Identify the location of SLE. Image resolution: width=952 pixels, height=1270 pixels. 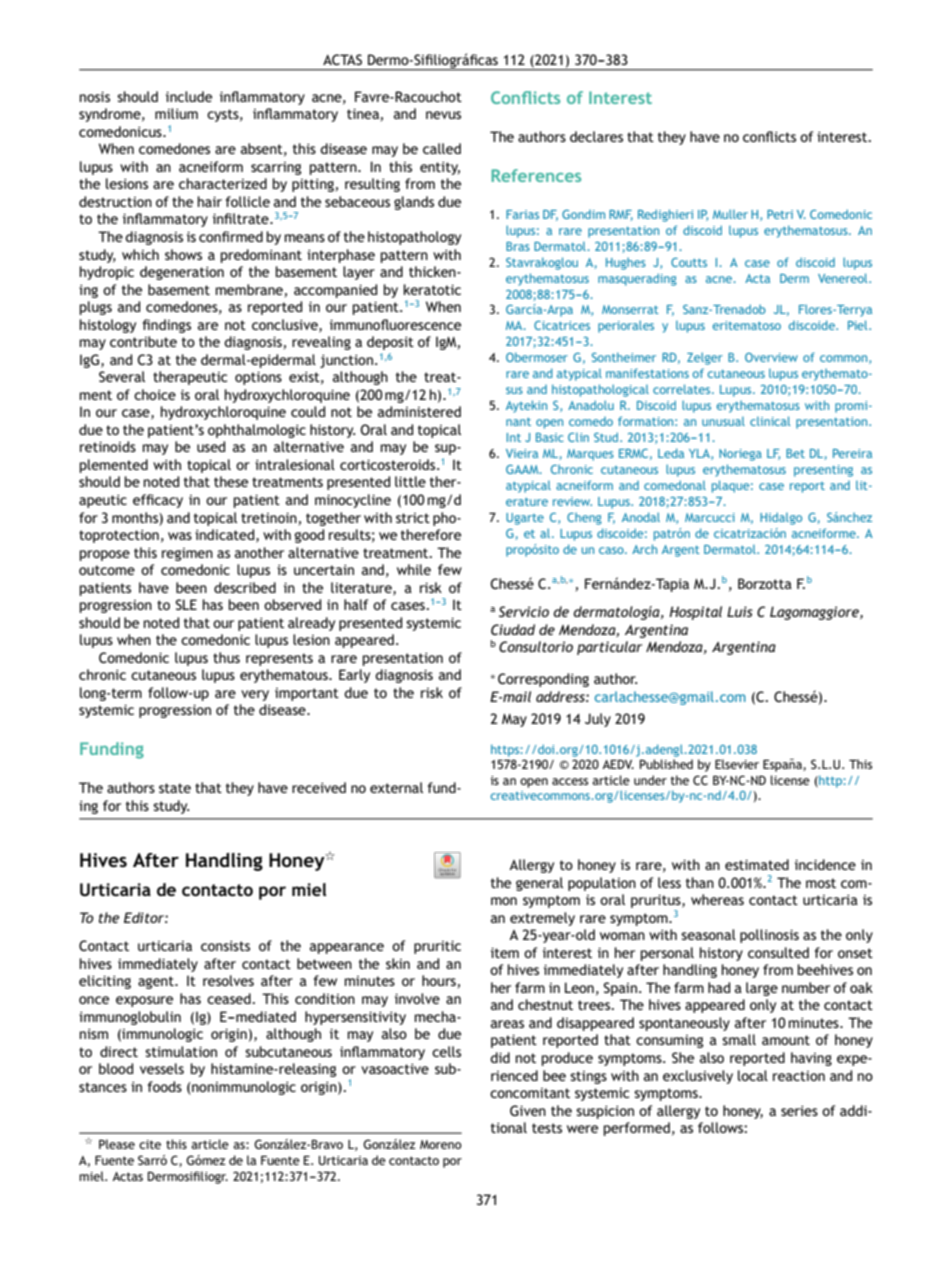
(186, 604).
